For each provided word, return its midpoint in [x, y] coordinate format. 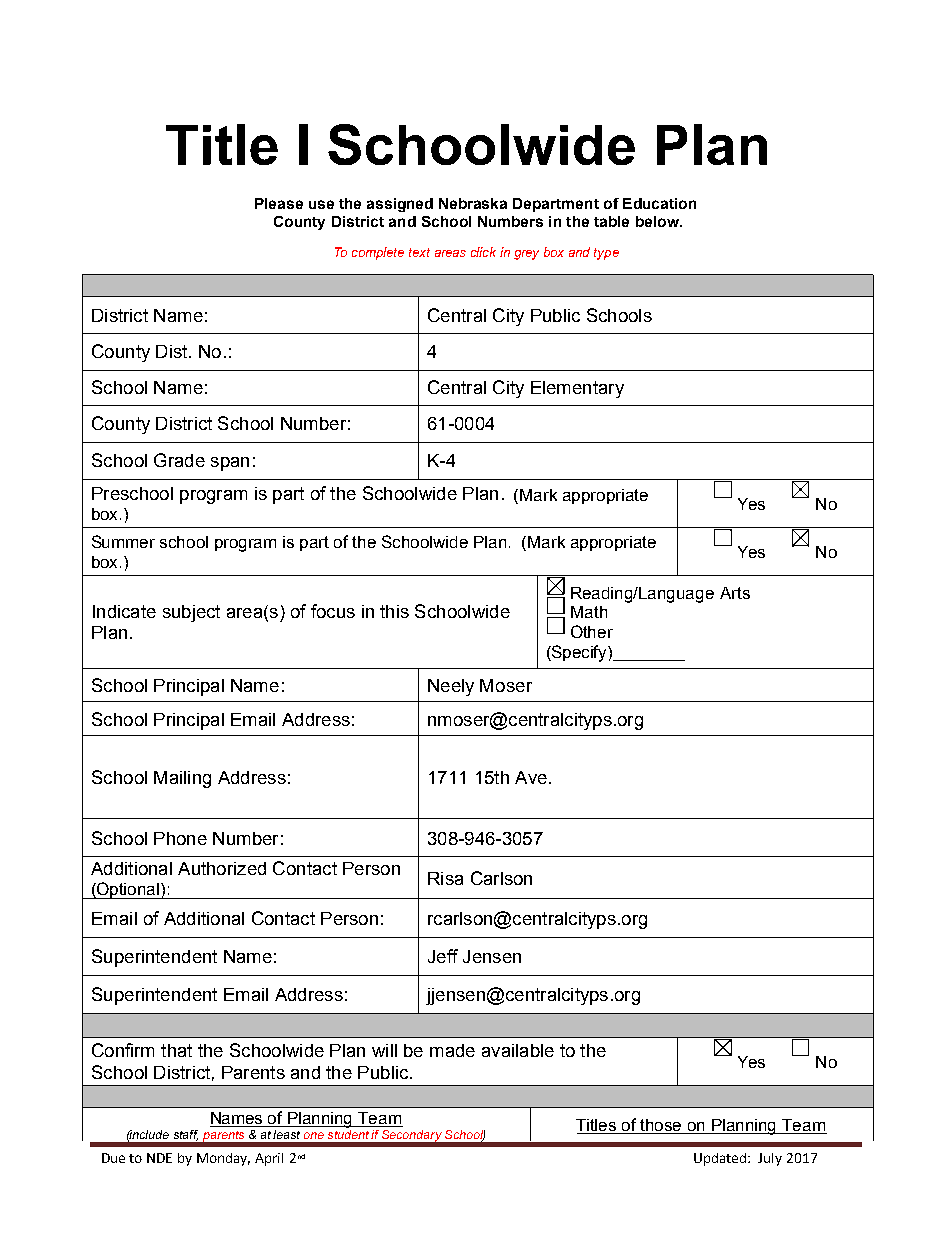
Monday [223, 1159]
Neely [451, 687]
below [658, 221]
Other [592, 631]
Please [279, 203]
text [419, 252]
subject [191, 613]
